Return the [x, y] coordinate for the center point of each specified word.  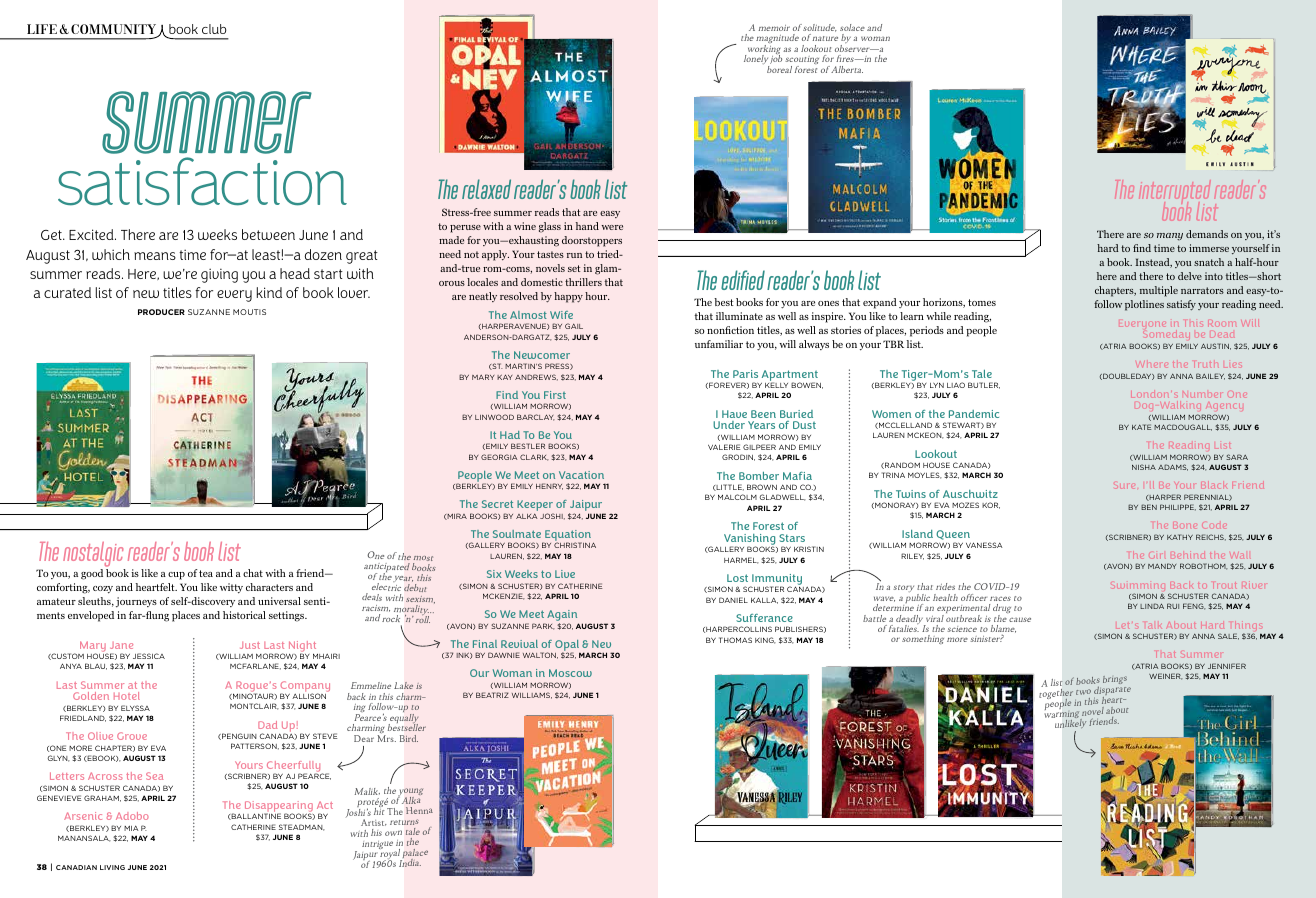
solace [852, 27]
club [214, 29]
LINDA [1152, 606]
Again [562, 617]
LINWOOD [494, 417]
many [1170, 237]
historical [244, 615]
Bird [409, 738]
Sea [154, 776]
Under [729, 425]
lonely [756, 61]
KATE [1141, 427]
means [155, 256]
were [612, 227]
